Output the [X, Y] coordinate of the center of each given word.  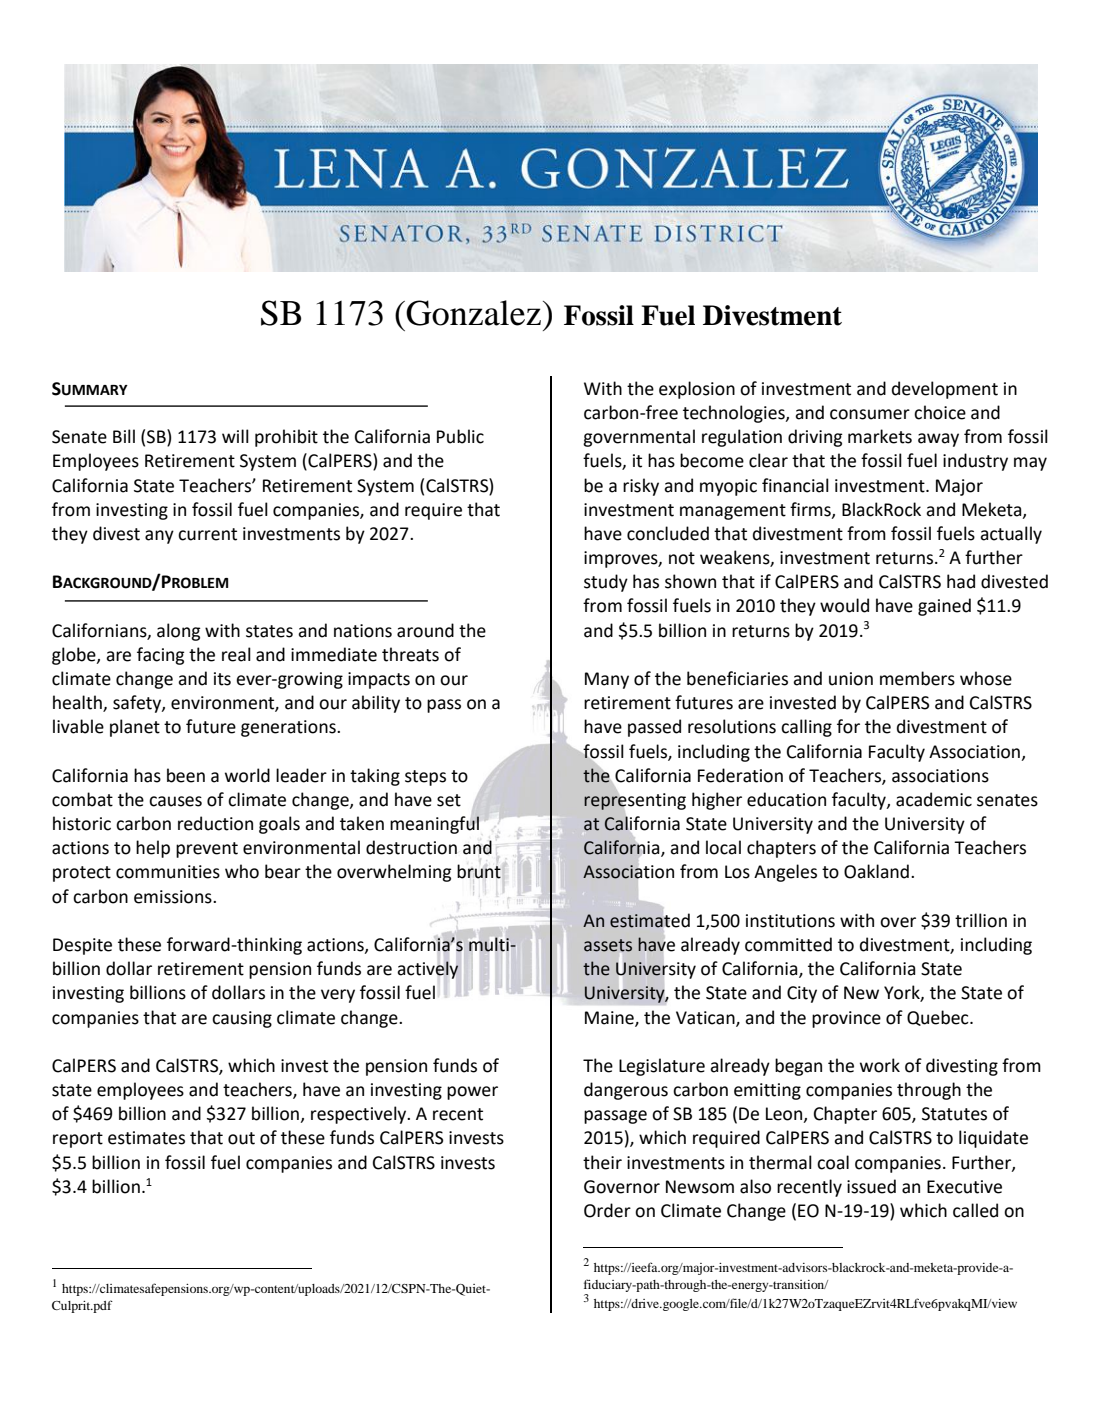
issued [871, 1186]
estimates [146, 1138]
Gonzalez [473, 313]
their [602, 1162]
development [945, 390]
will [235, 436]
